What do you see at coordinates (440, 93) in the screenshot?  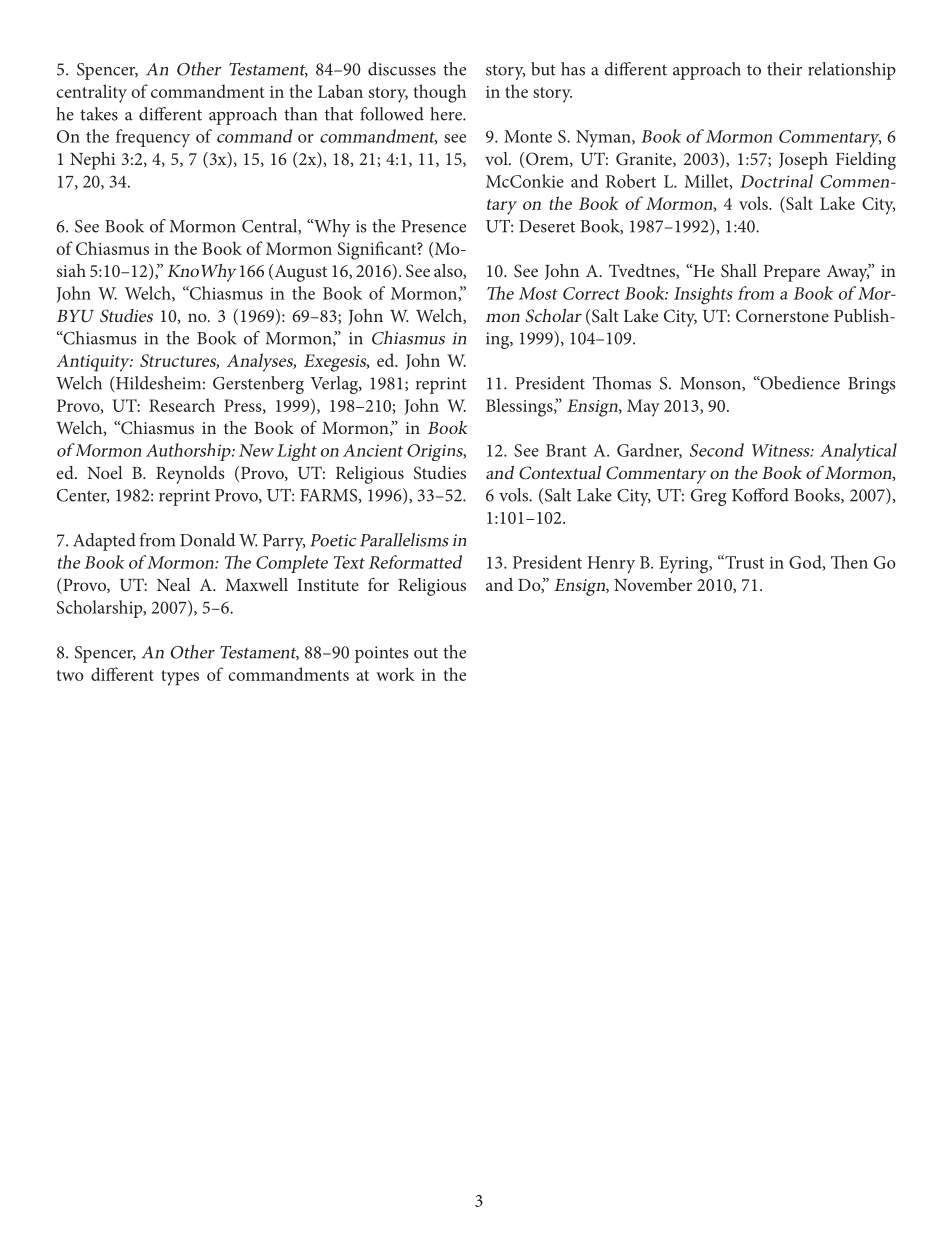 I see `though` at bounding box center [440, 93].
